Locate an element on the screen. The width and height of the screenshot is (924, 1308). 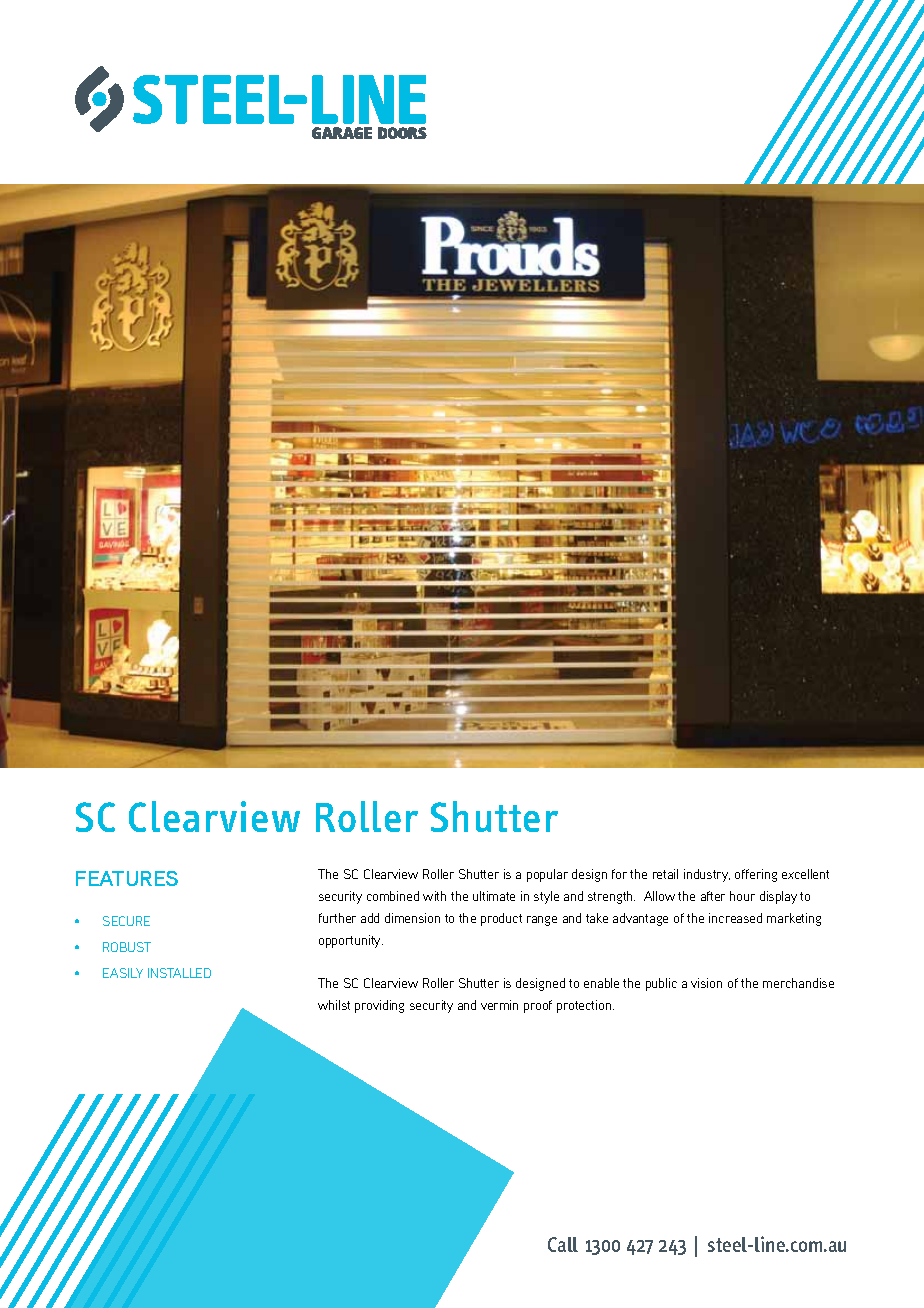
public is located at coordinates (661, 984).
